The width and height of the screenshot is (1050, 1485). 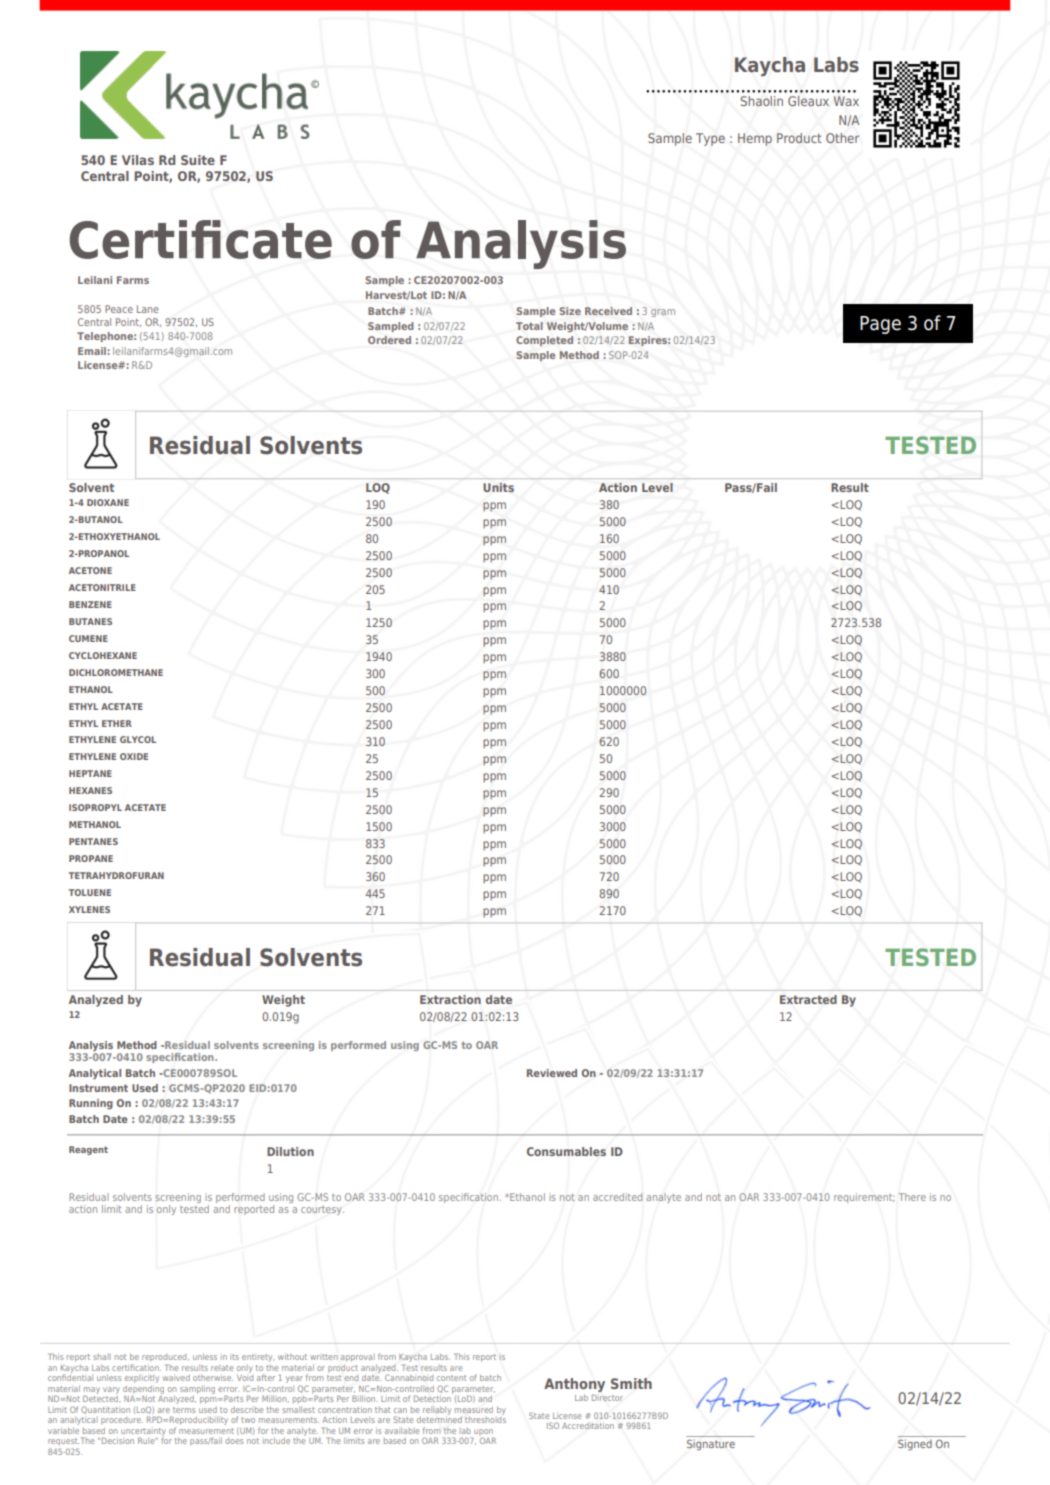 What do you see at coordinates (138, 739) in the screenshot?
I see `GLYCOL` at bounding box center [138, 739].
